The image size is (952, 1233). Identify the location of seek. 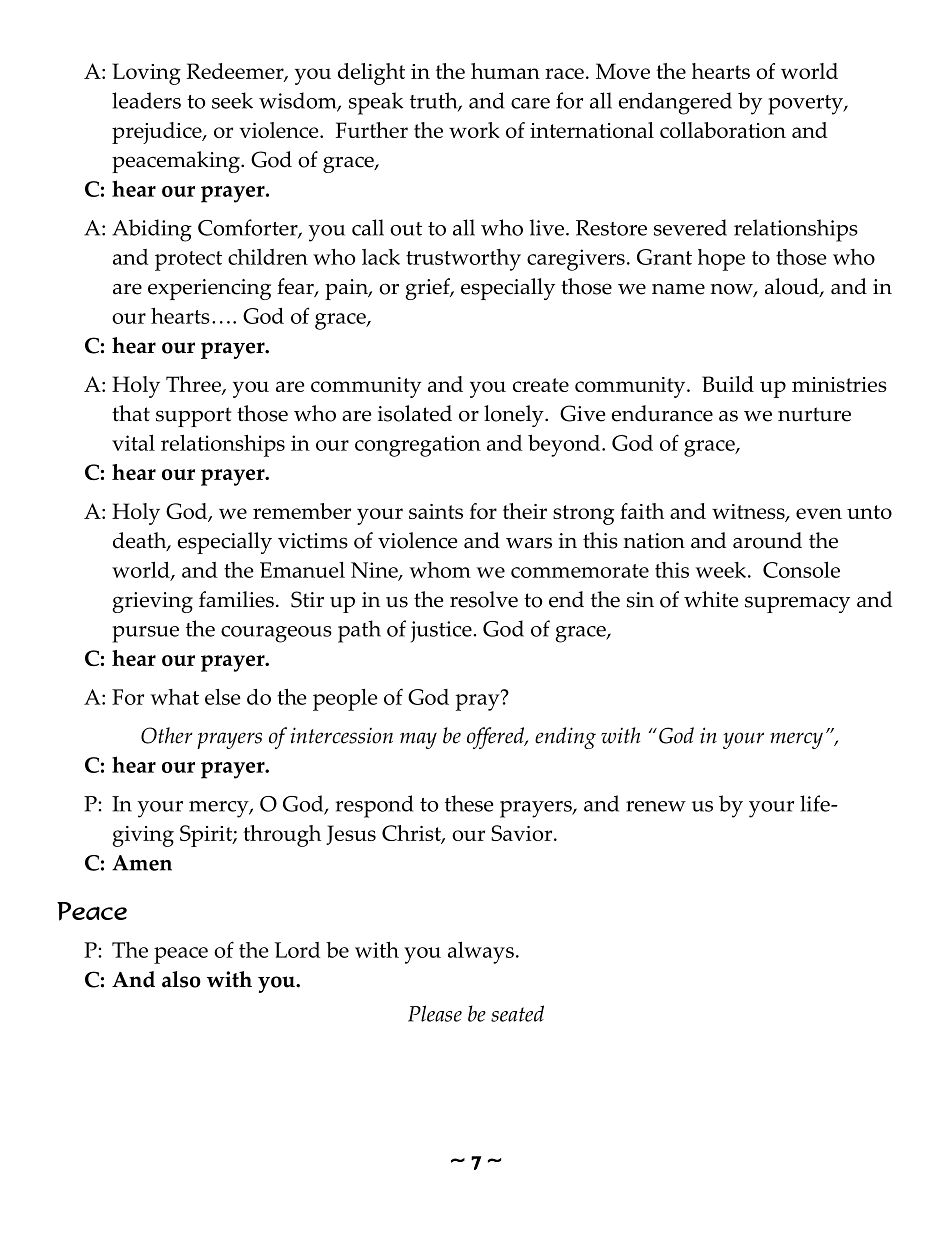
(232, 100).
